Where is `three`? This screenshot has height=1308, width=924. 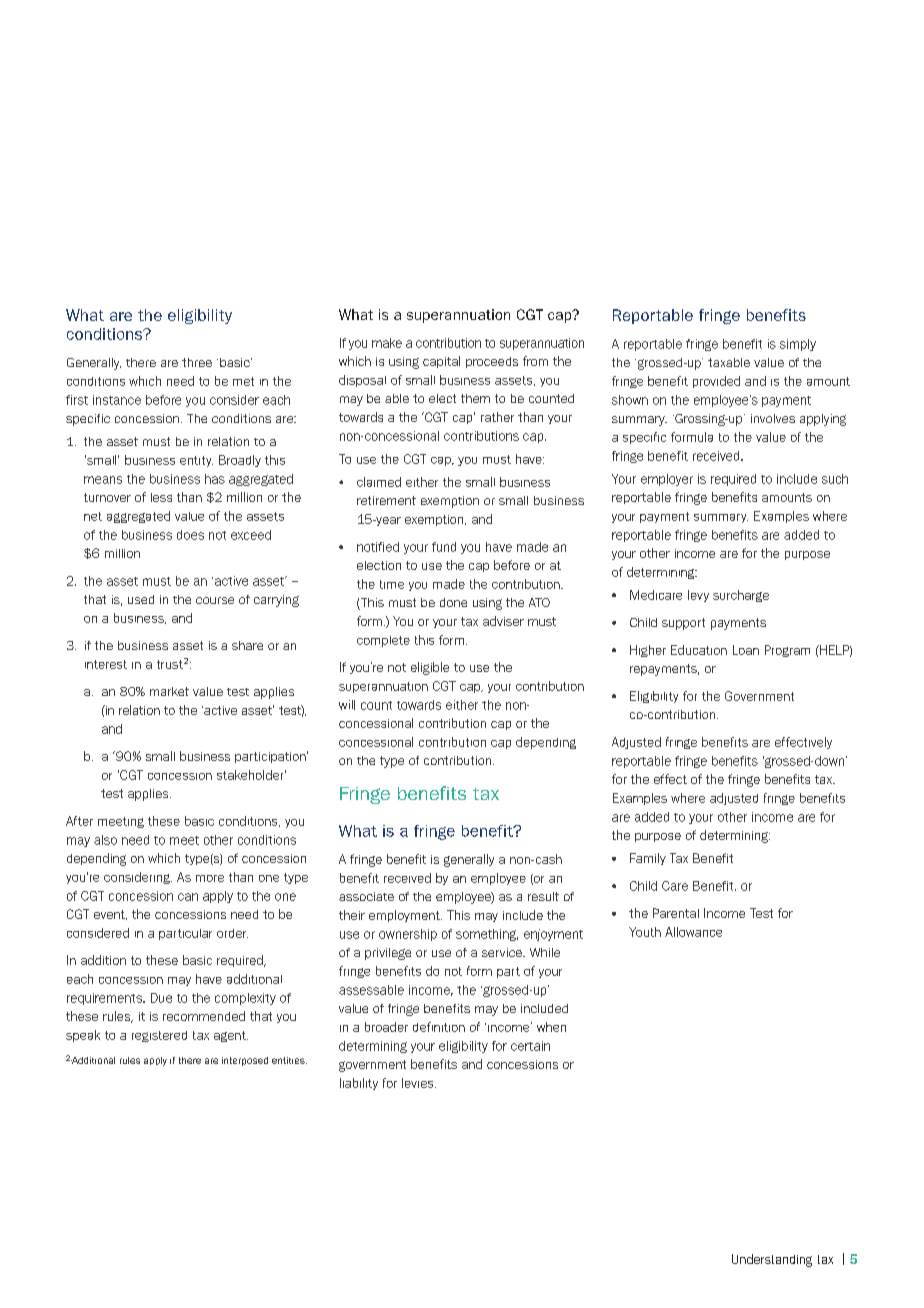
three is located at coordinates (197, 362).
